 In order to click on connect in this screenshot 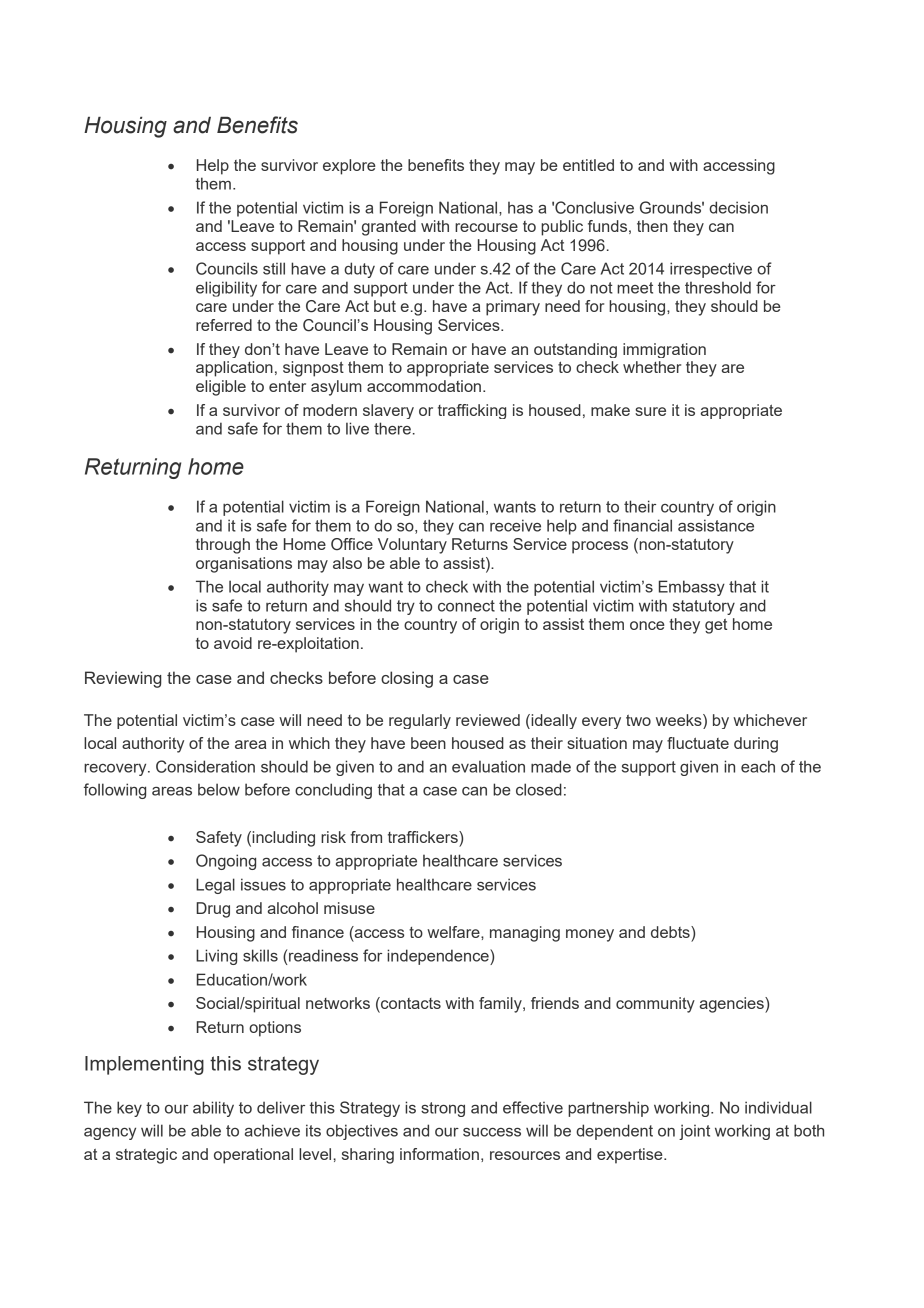, I will do `click(466, 606)`.
